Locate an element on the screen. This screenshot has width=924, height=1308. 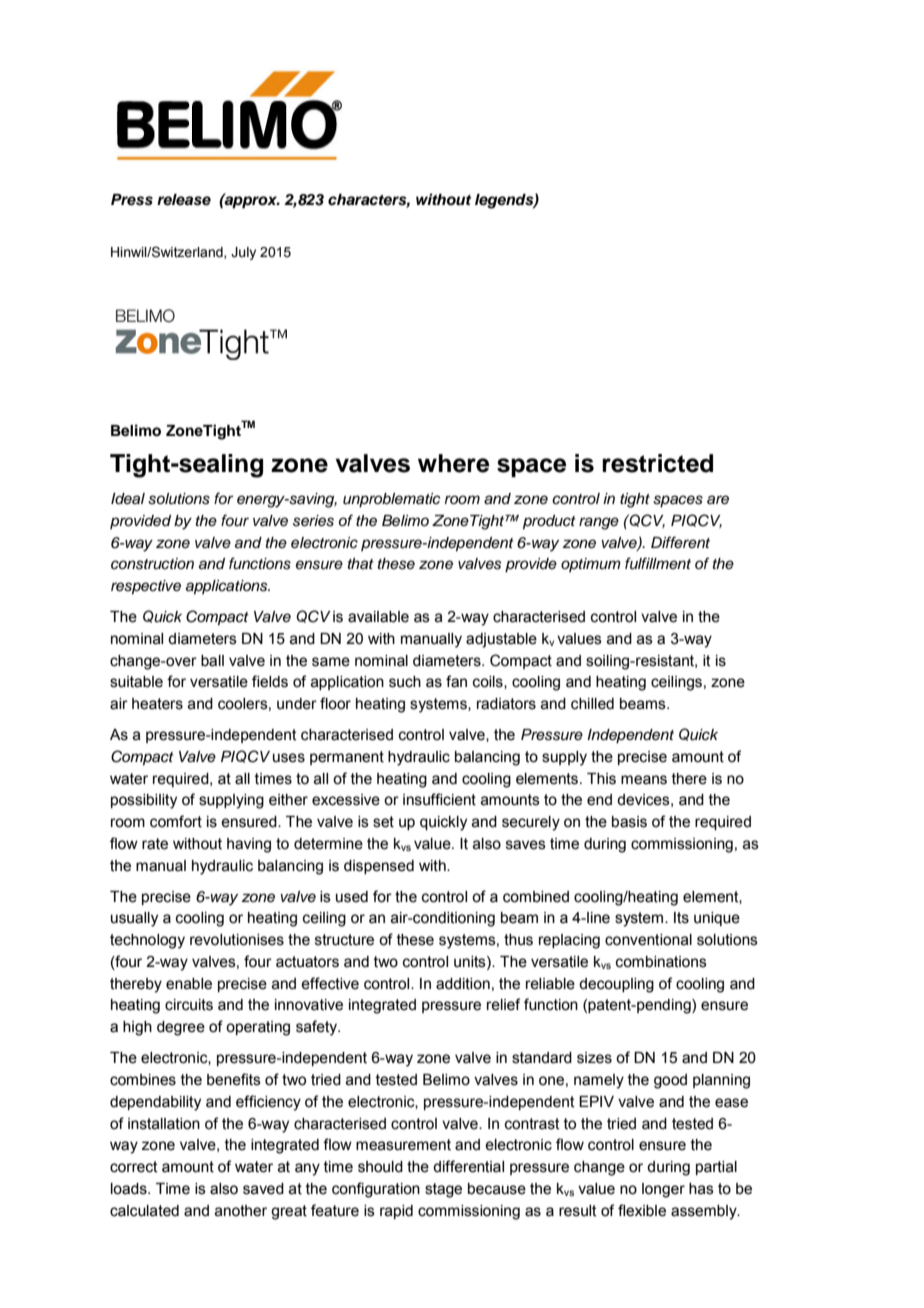
addition is located at coordinates (463, 984).
